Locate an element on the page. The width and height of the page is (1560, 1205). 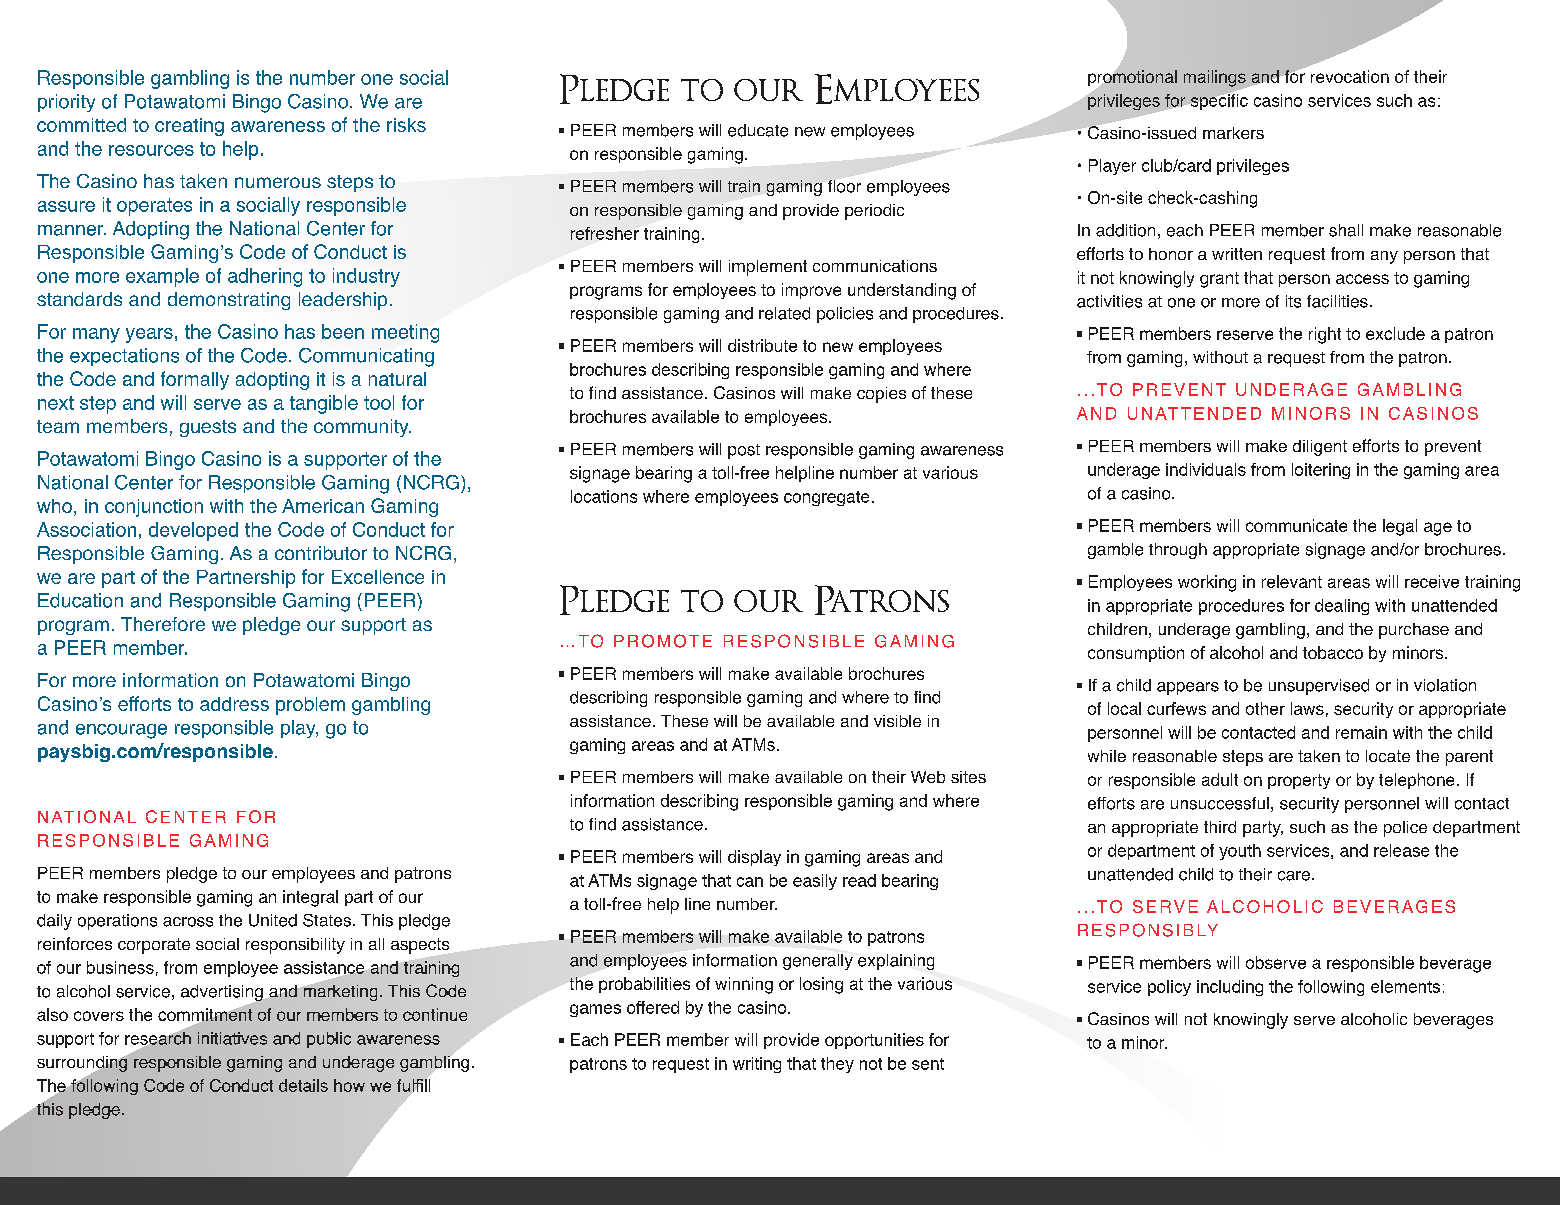
its is located at coordinates (1293, 301).
